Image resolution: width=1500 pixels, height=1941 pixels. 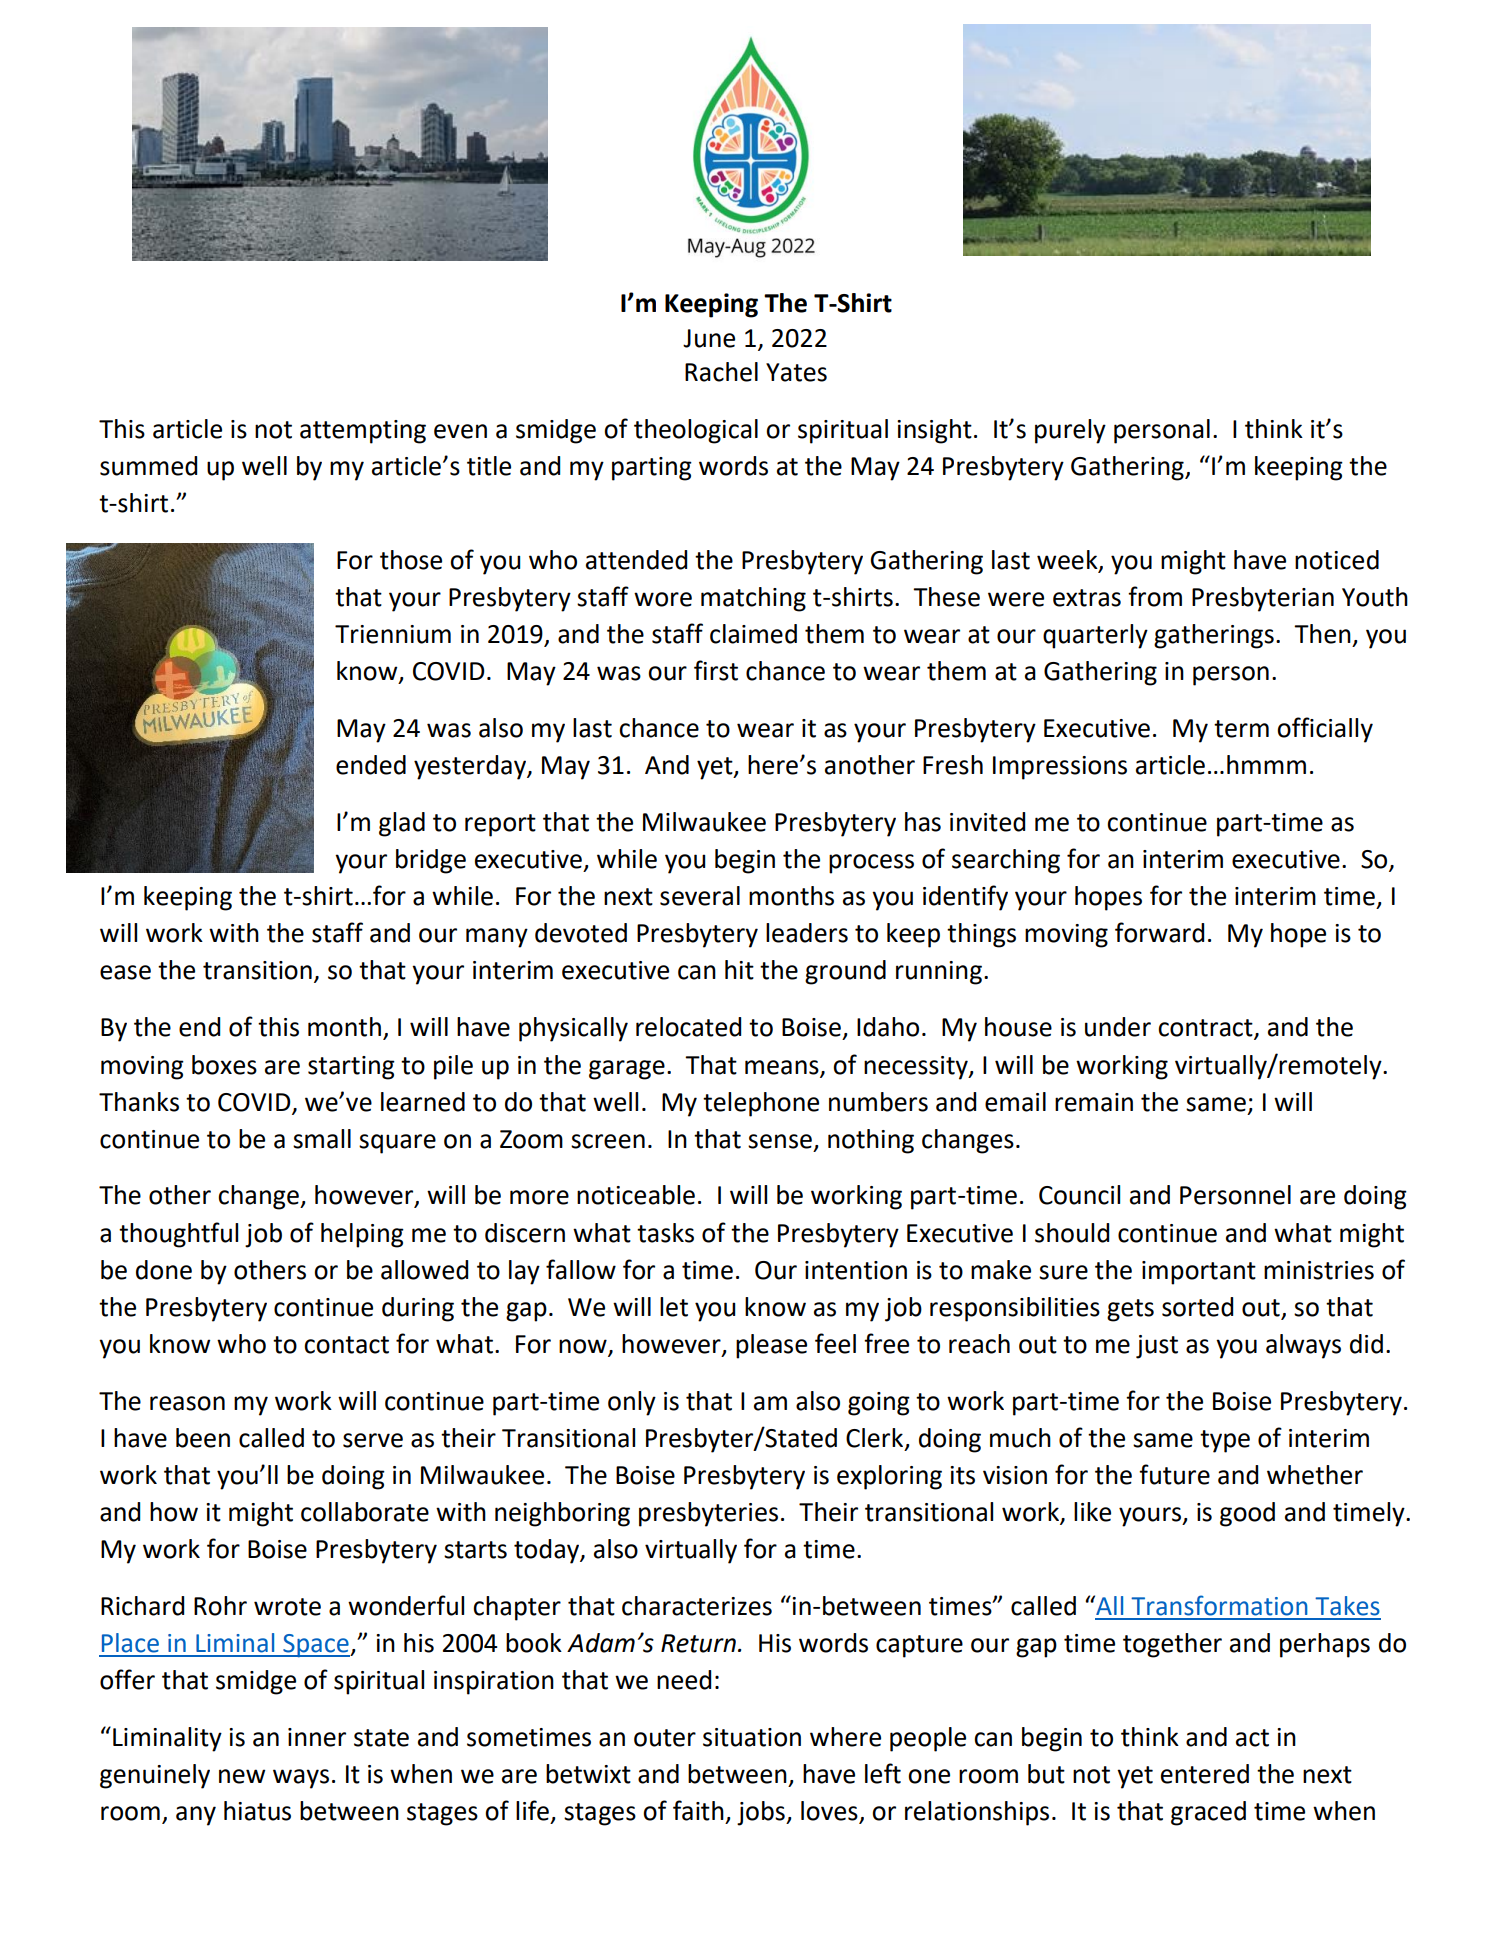 I want to click on attempting, so click(x=363, y=432).
